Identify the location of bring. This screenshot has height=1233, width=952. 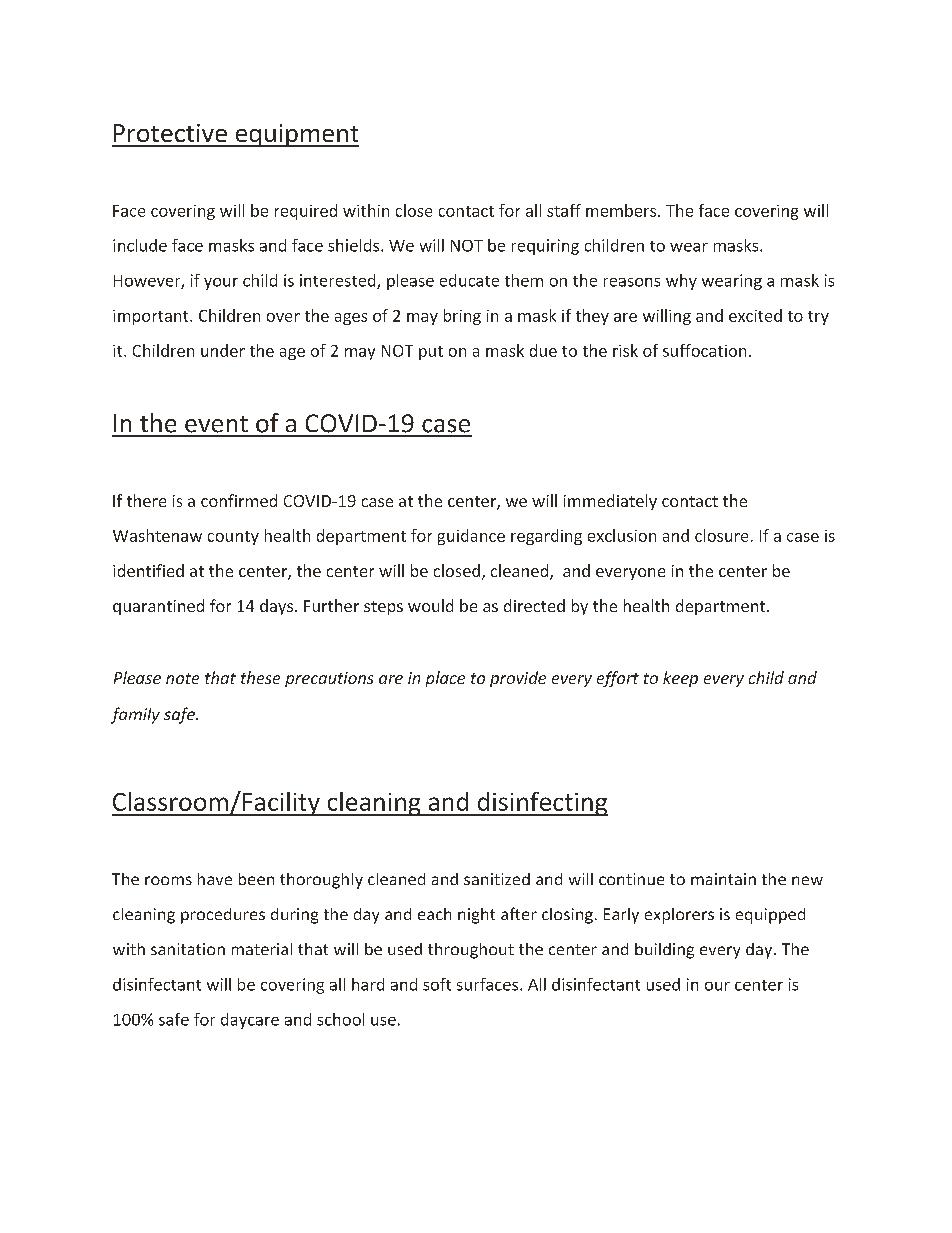
(462, 317).
